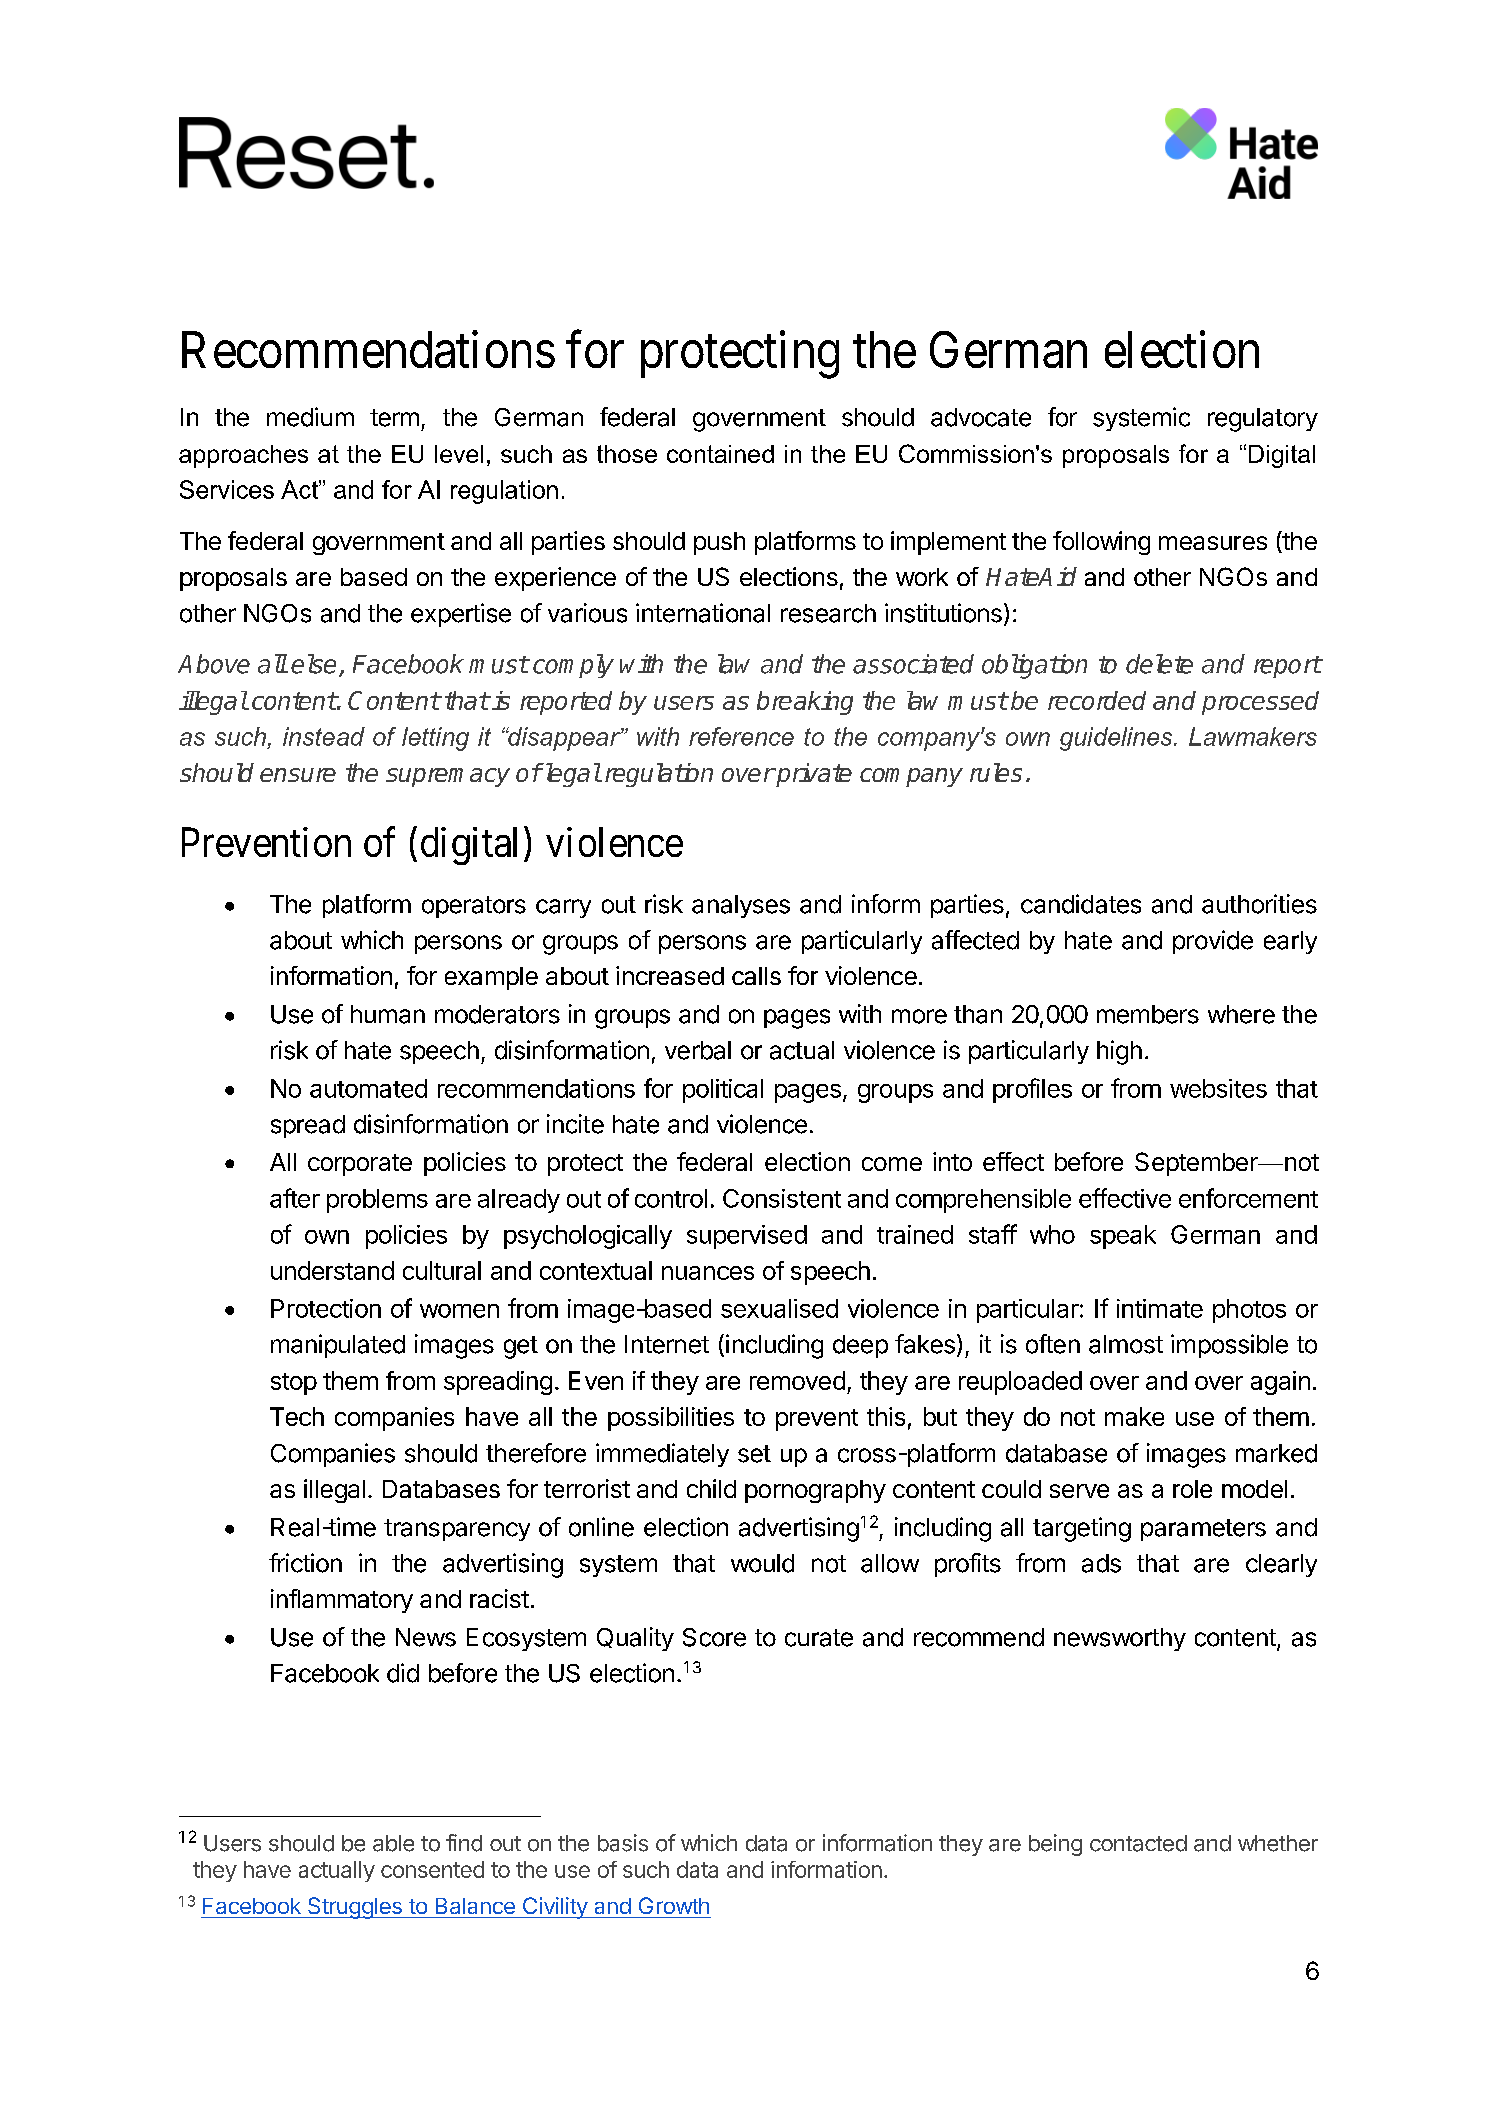 The width and height of the screenshot is (1496, 2114). What do you see at coordinates (720, 454) in the screenshot?
I see `contained` at bounding box center [720, 454].
